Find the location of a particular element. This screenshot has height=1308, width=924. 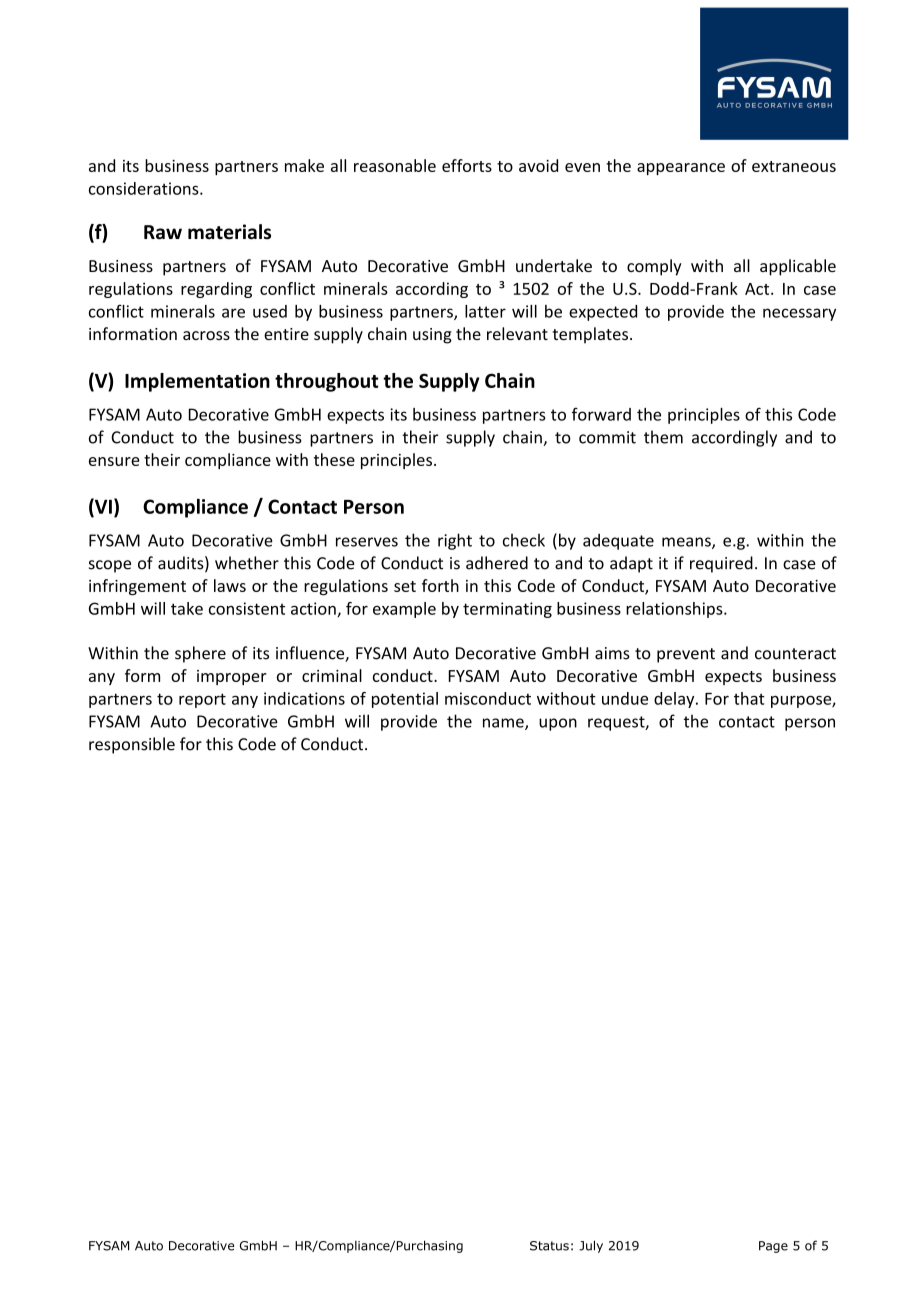

name is located at coordinates (504, 724).
